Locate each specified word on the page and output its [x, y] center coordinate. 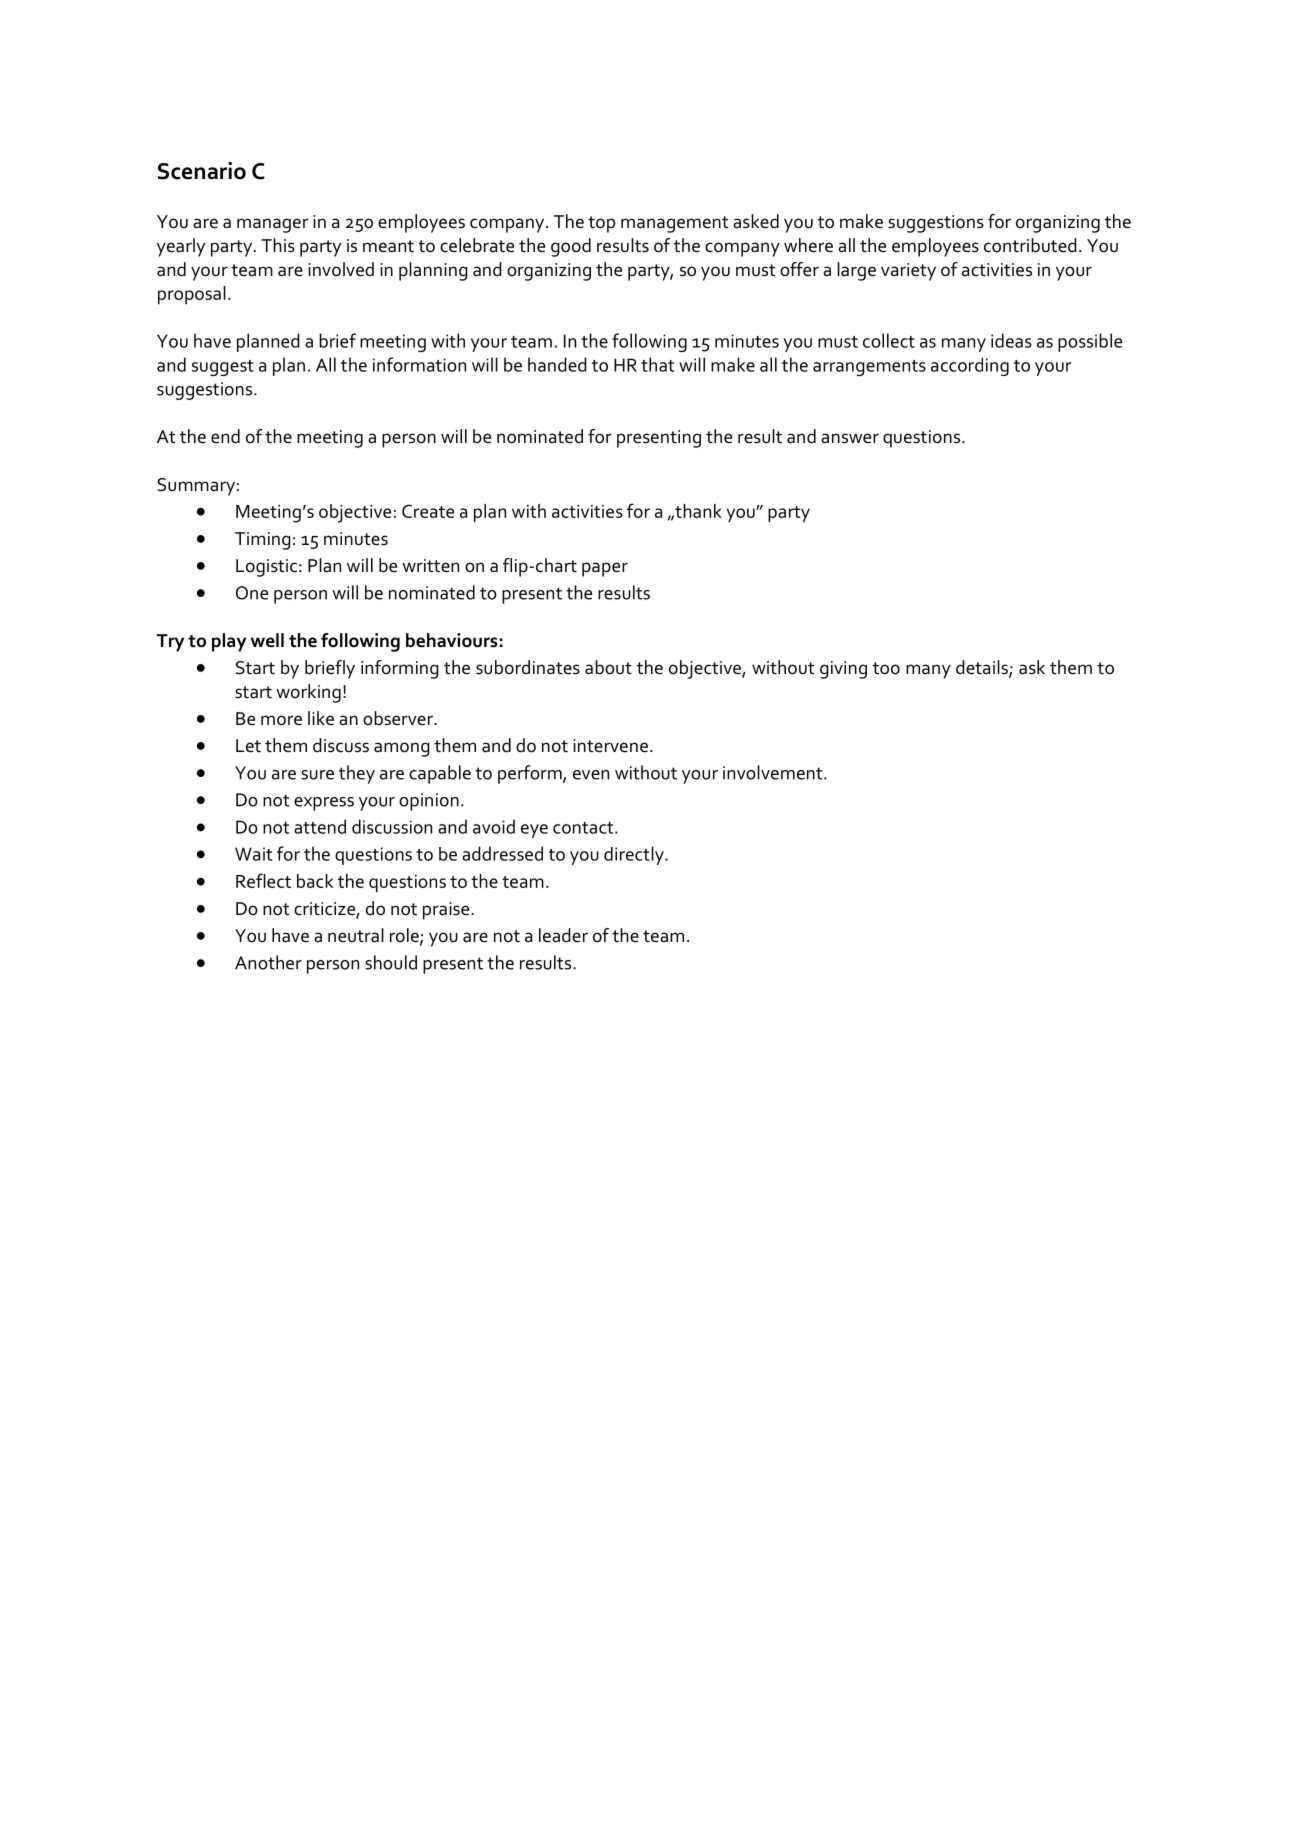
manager [272, 225]
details [983, 668]
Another [268, 962]
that [657, 364]
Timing [263, 541]
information [419, 364]
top [601, 224]
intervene [610, 746]
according [970, 366]
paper [605, 569]
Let [248, 746]
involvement [774, 772]
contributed [1030, 245]
